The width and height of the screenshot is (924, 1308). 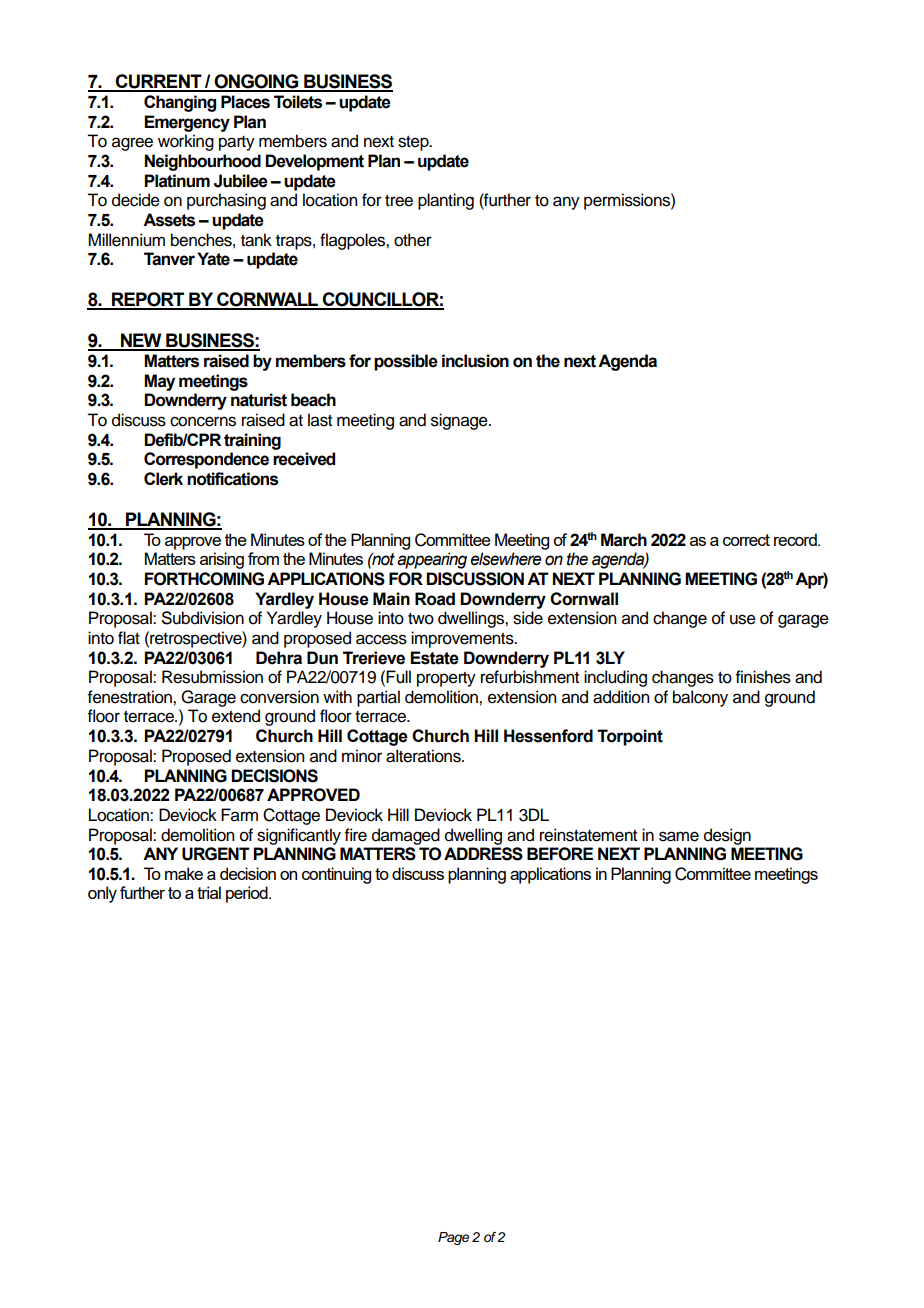 What do you see at coordinates (187, 123) in the screenshot?
I see `Emergency` at bounding box center [187, 123].
